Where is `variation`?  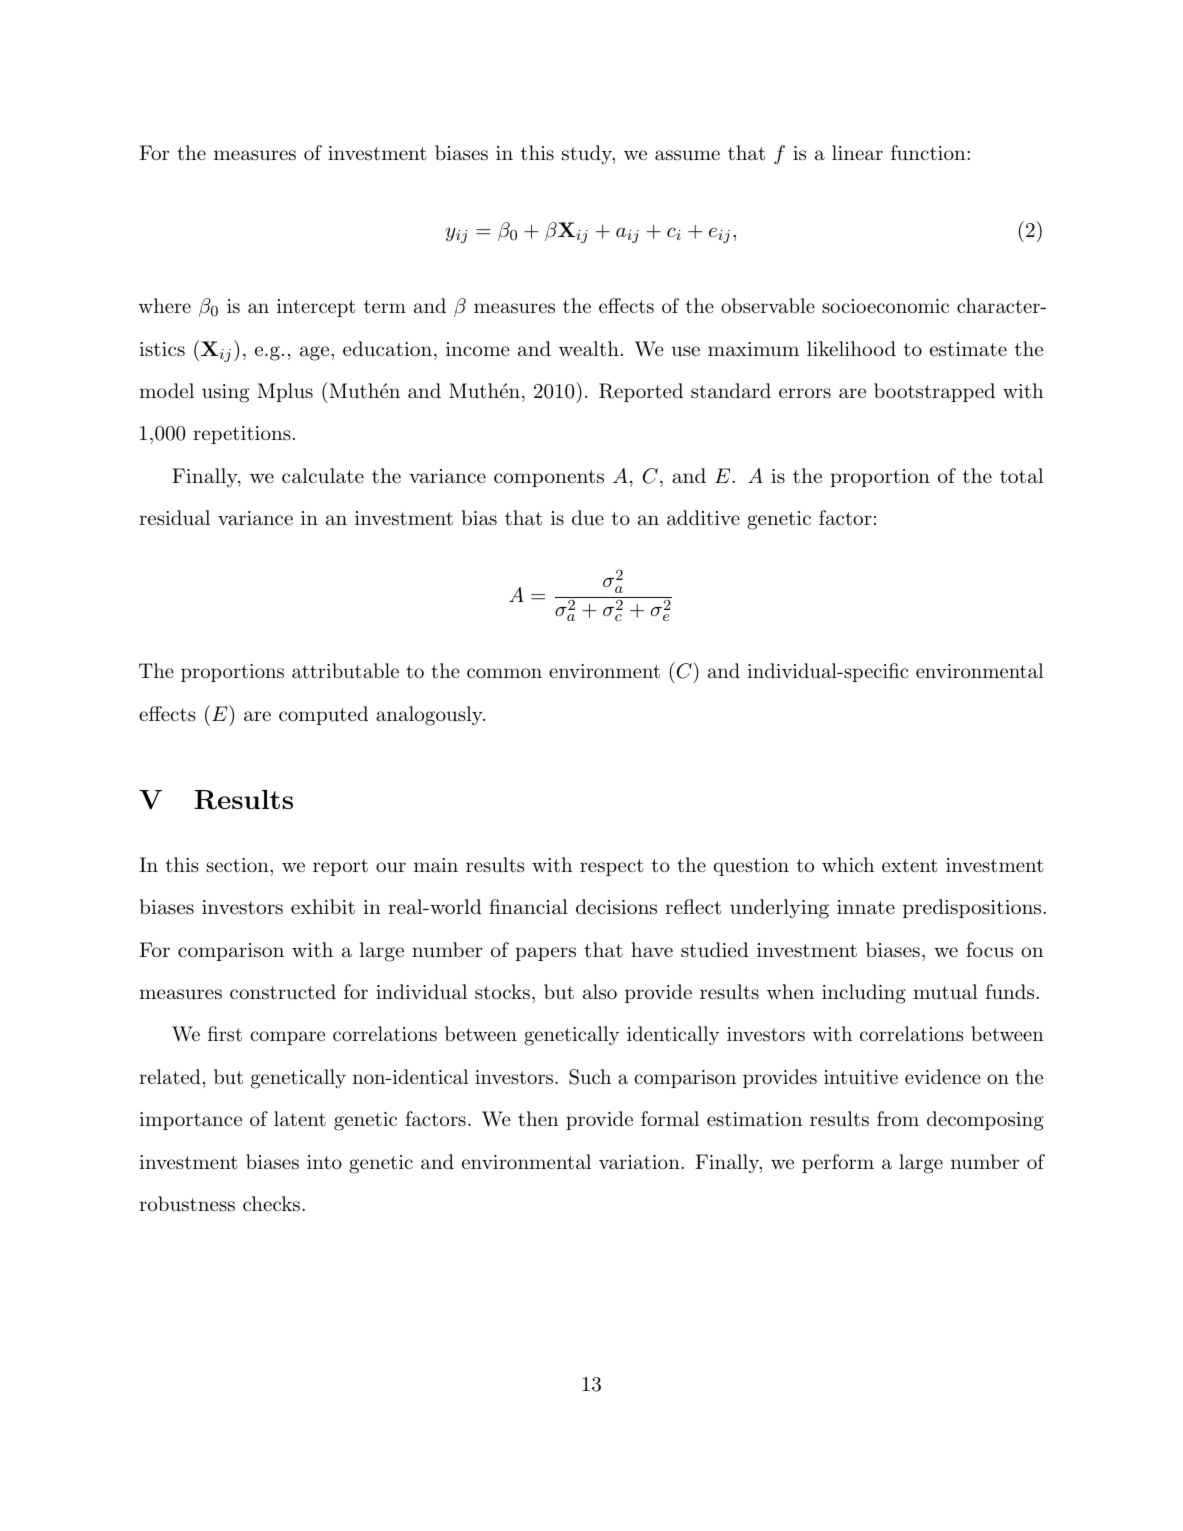 variation is located at coordinates (639, 1162).
